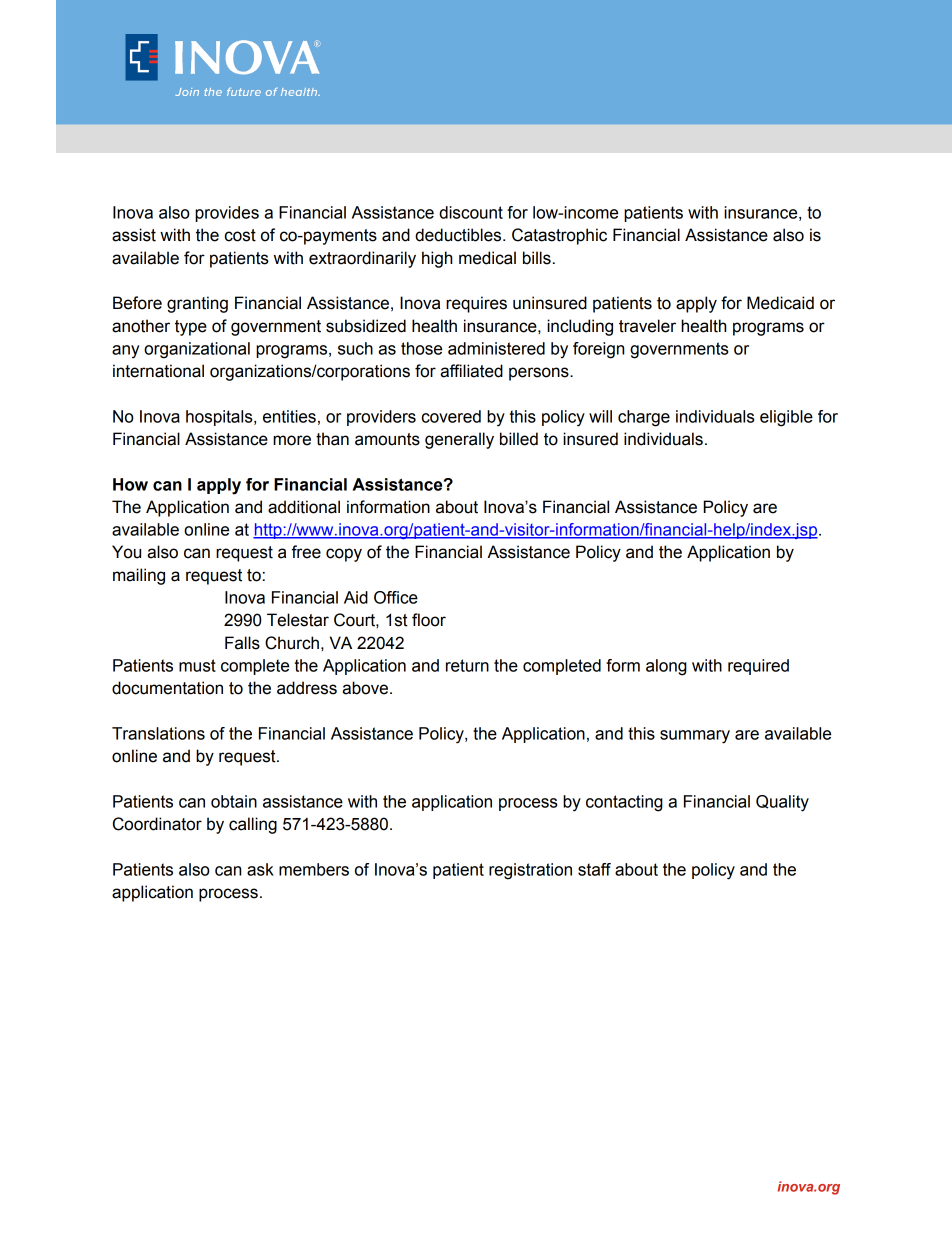 The height and width of the document is (1233, 952). Describe the element at coordinates (644, 418) in the document. I see `charge` at that location.
